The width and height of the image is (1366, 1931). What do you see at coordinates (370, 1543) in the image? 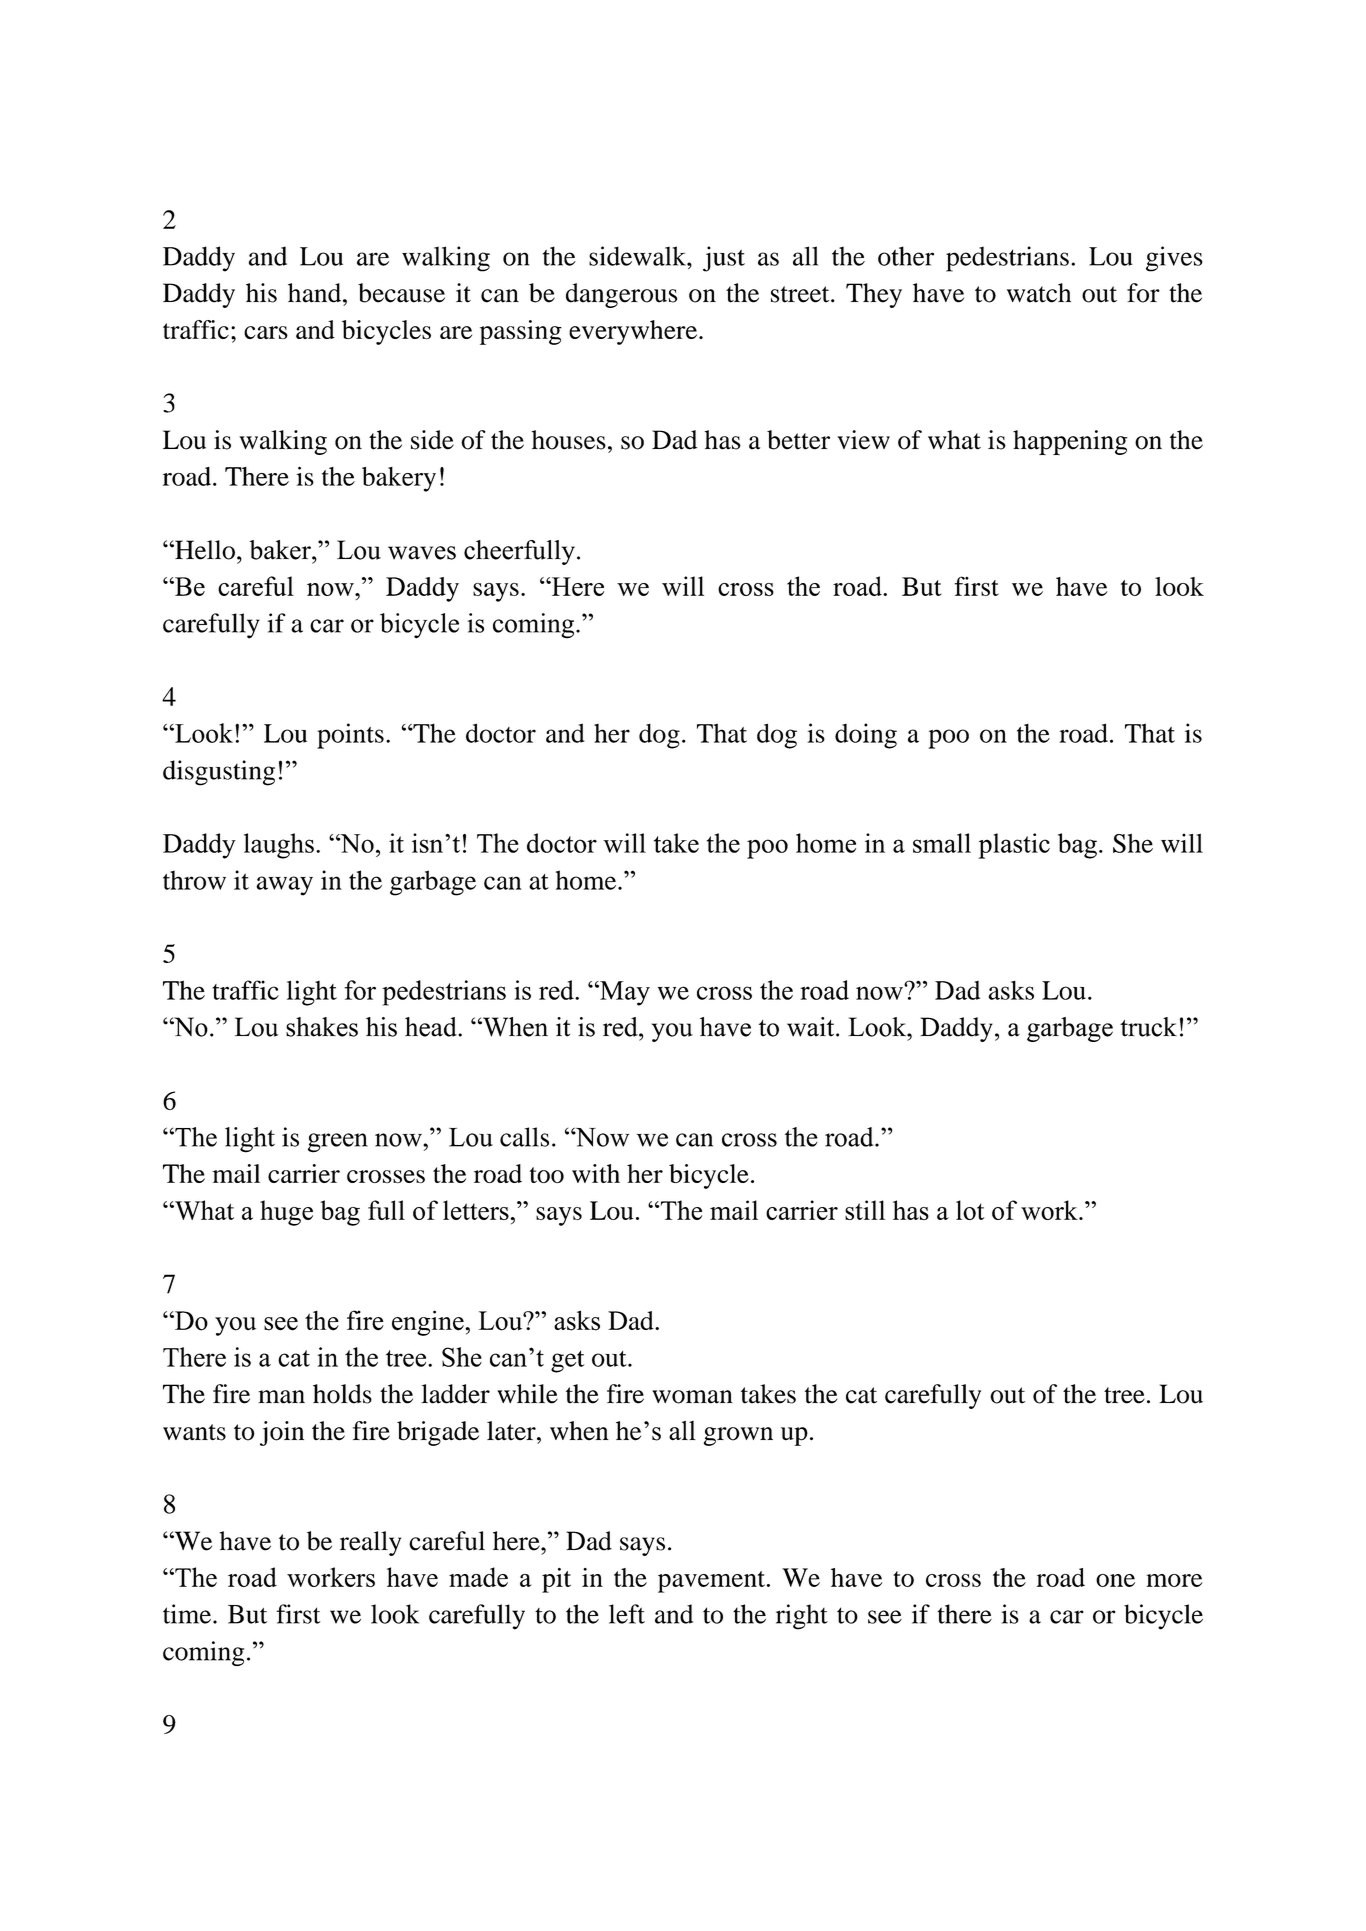
I see `really` at bounding box center [370, 1543].
